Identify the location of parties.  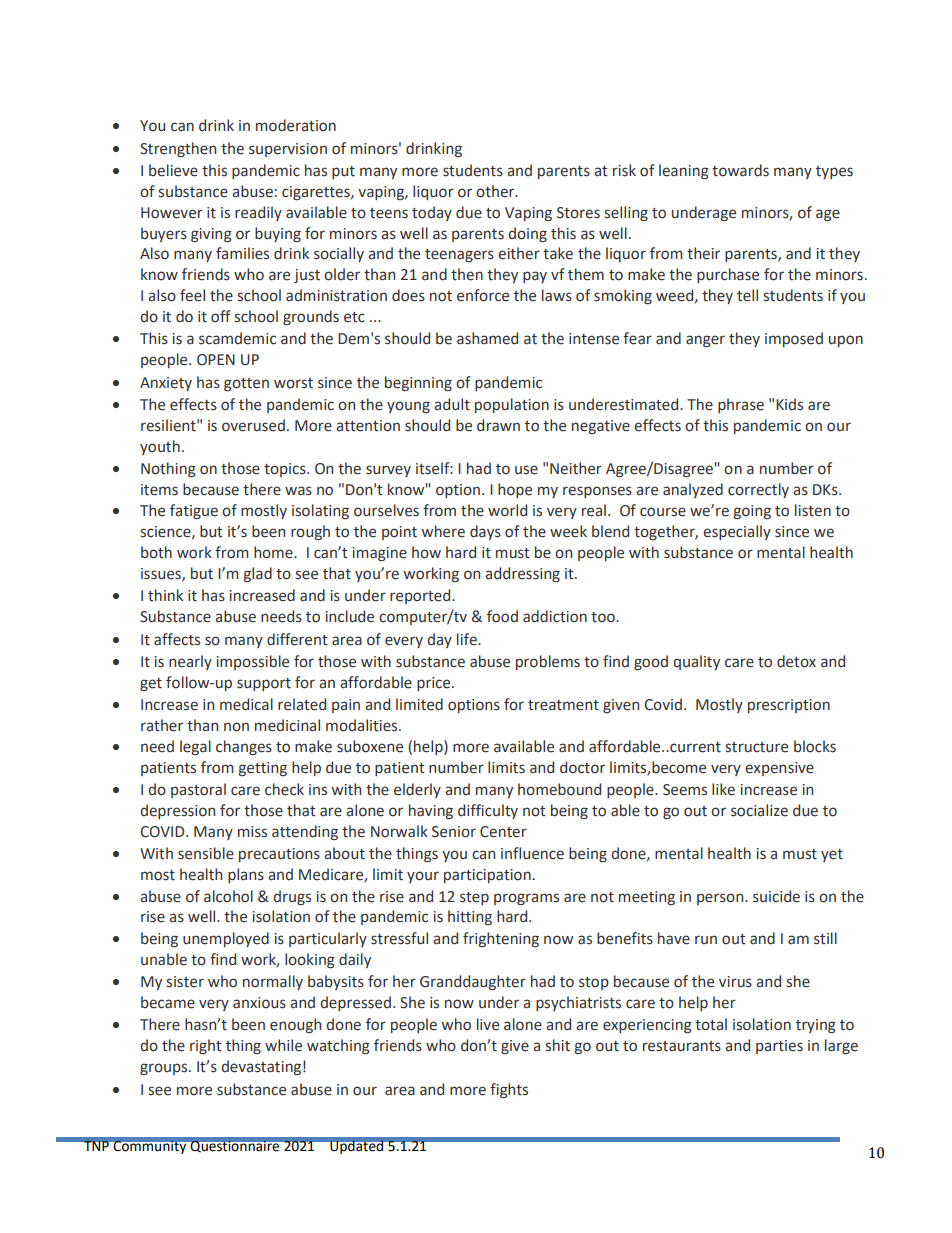
(779, 1047).
